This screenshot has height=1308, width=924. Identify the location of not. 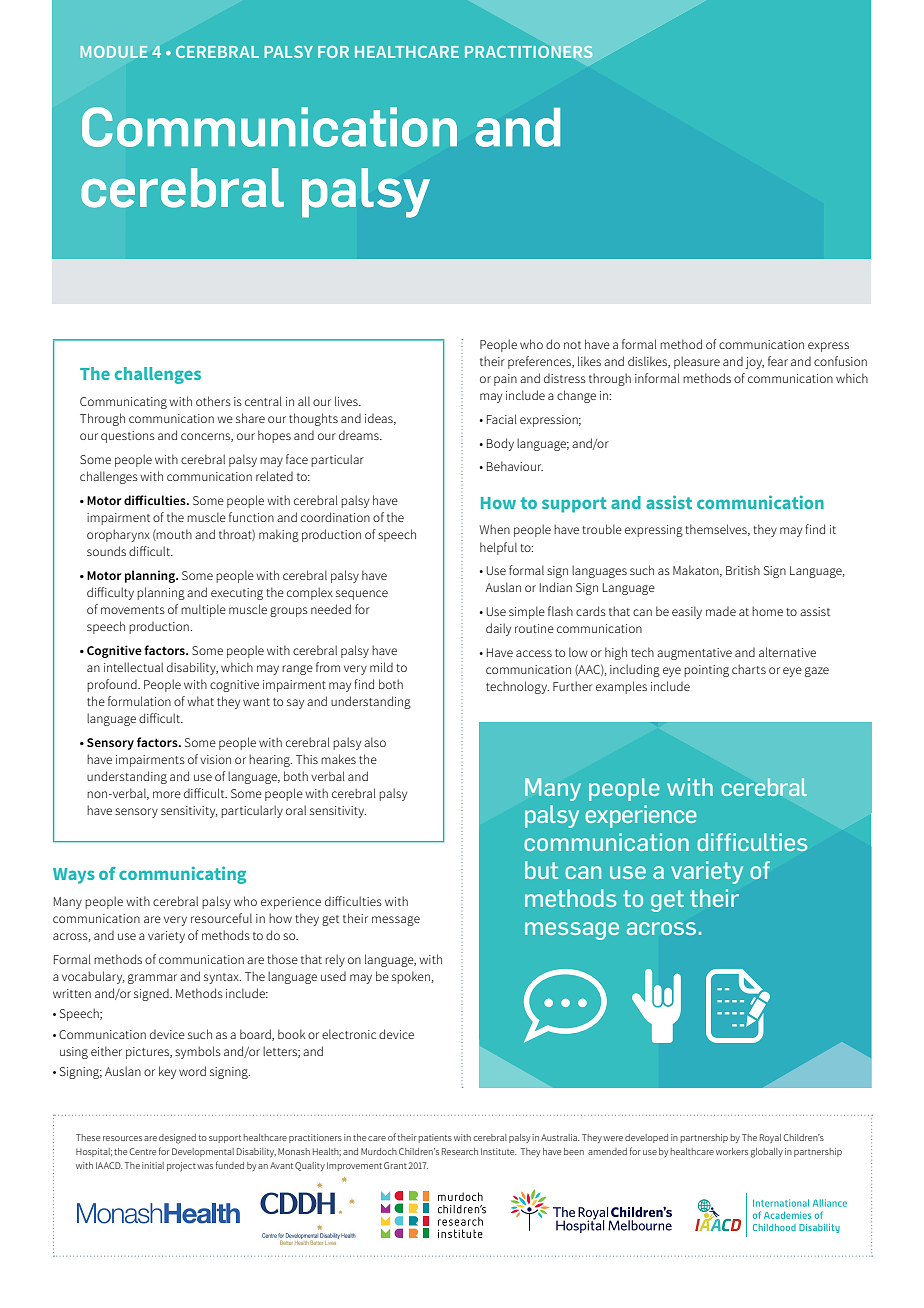
(572, 345).
